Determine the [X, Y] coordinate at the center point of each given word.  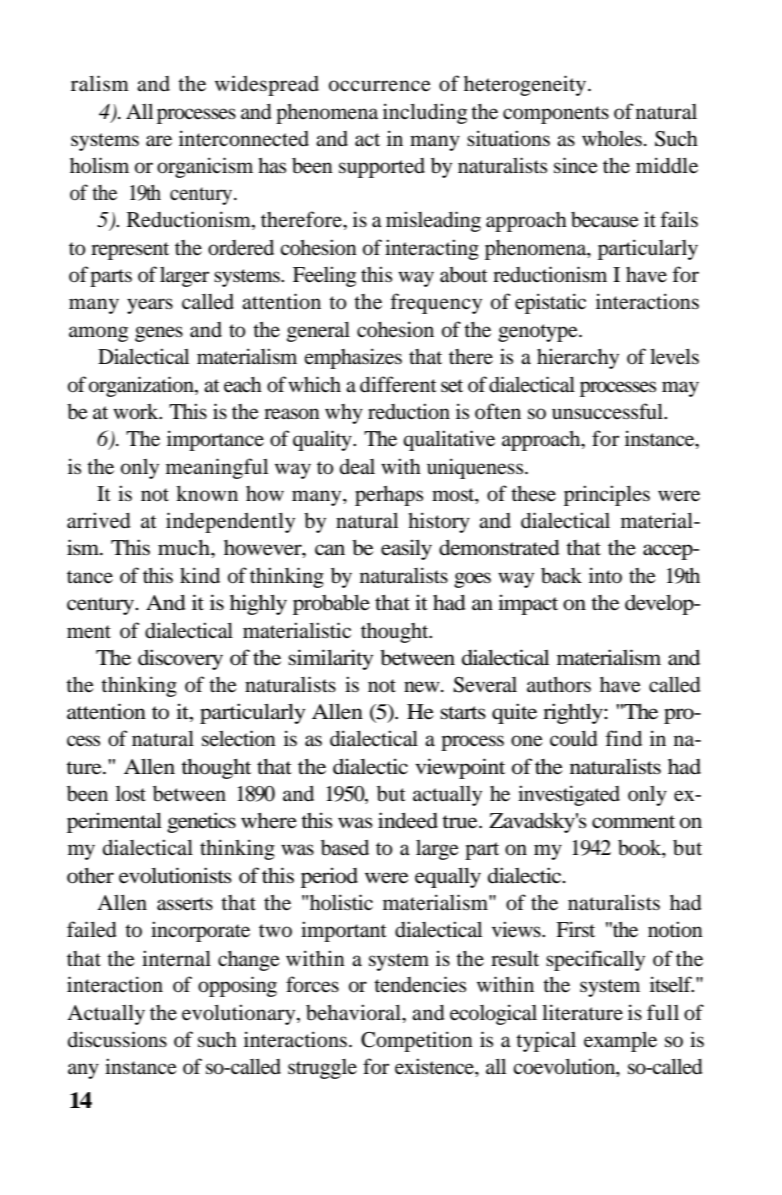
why [344, 414]
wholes [612, 139]
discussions [117, 1039]
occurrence [380, 86]
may [680, 389]
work [137, 412]
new [423, 686]
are [159, 141]
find [623, 738]
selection [239, 738]
